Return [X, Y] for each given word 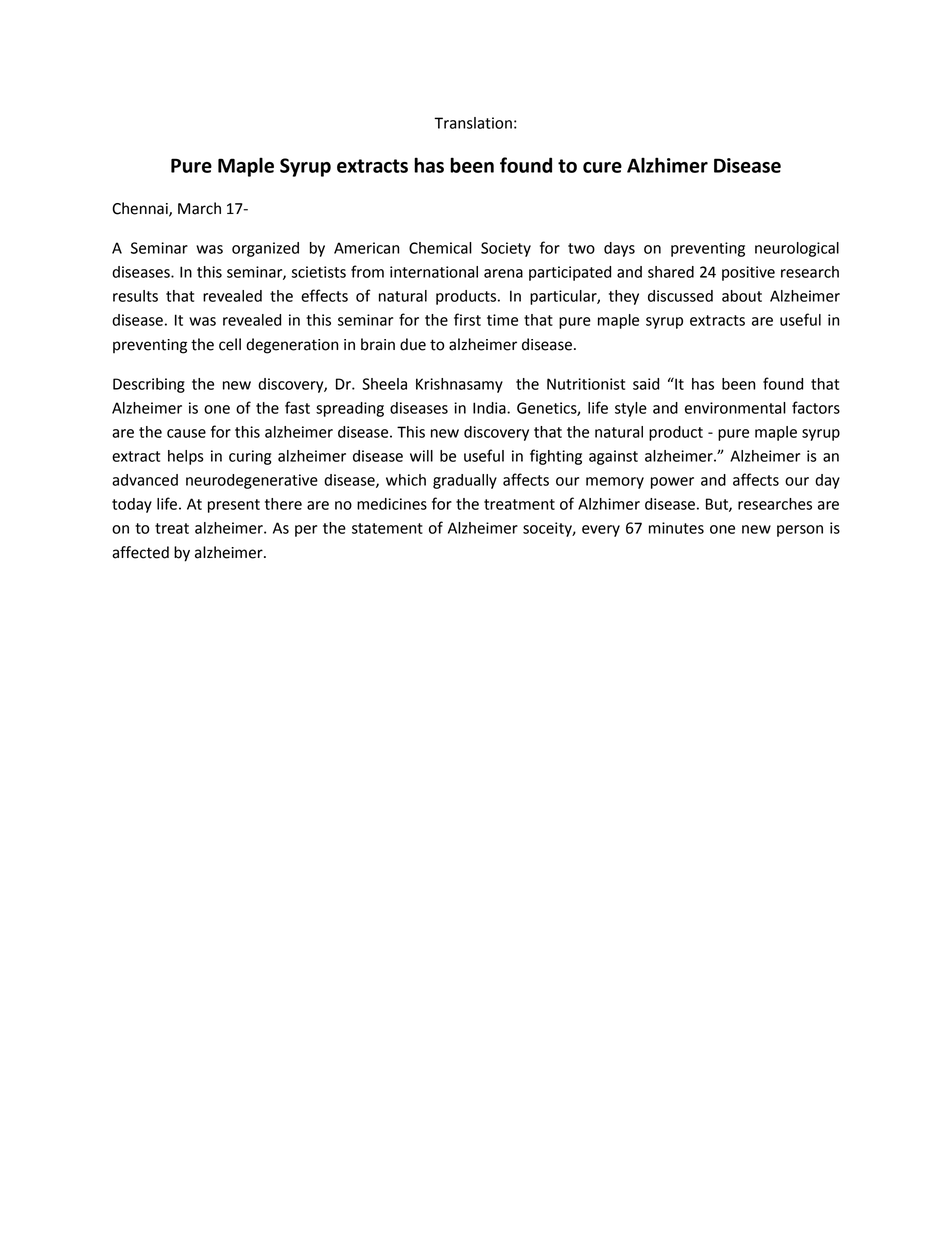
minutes [676, 528]
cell [230, 344]
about [742, 296]
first [467, 319]
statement [387, 528]
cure [602, 167]
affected [140, 552]
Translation [473, 123]
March [199, 208]
